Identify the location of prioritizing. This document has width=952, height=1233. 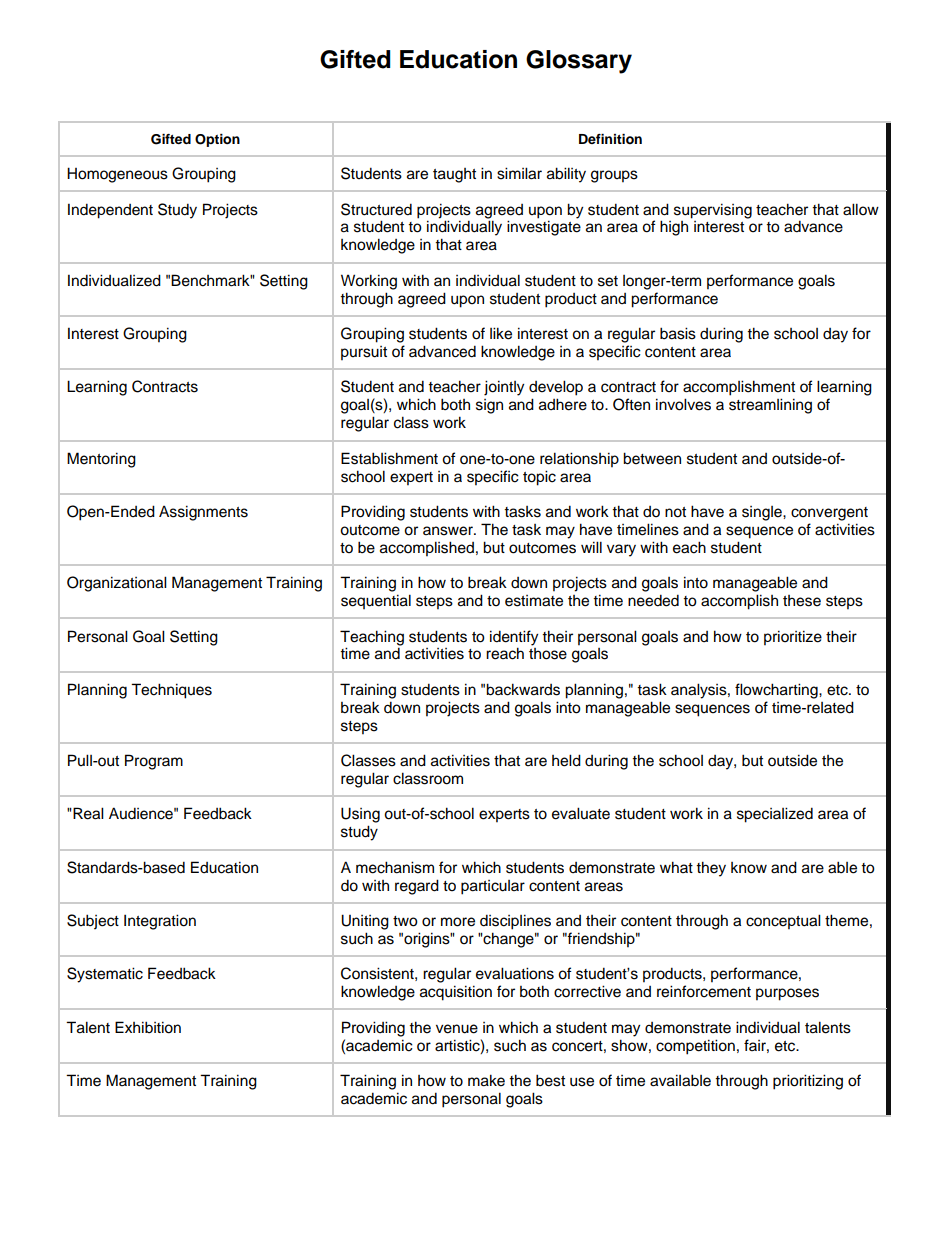
(808, 1082).
